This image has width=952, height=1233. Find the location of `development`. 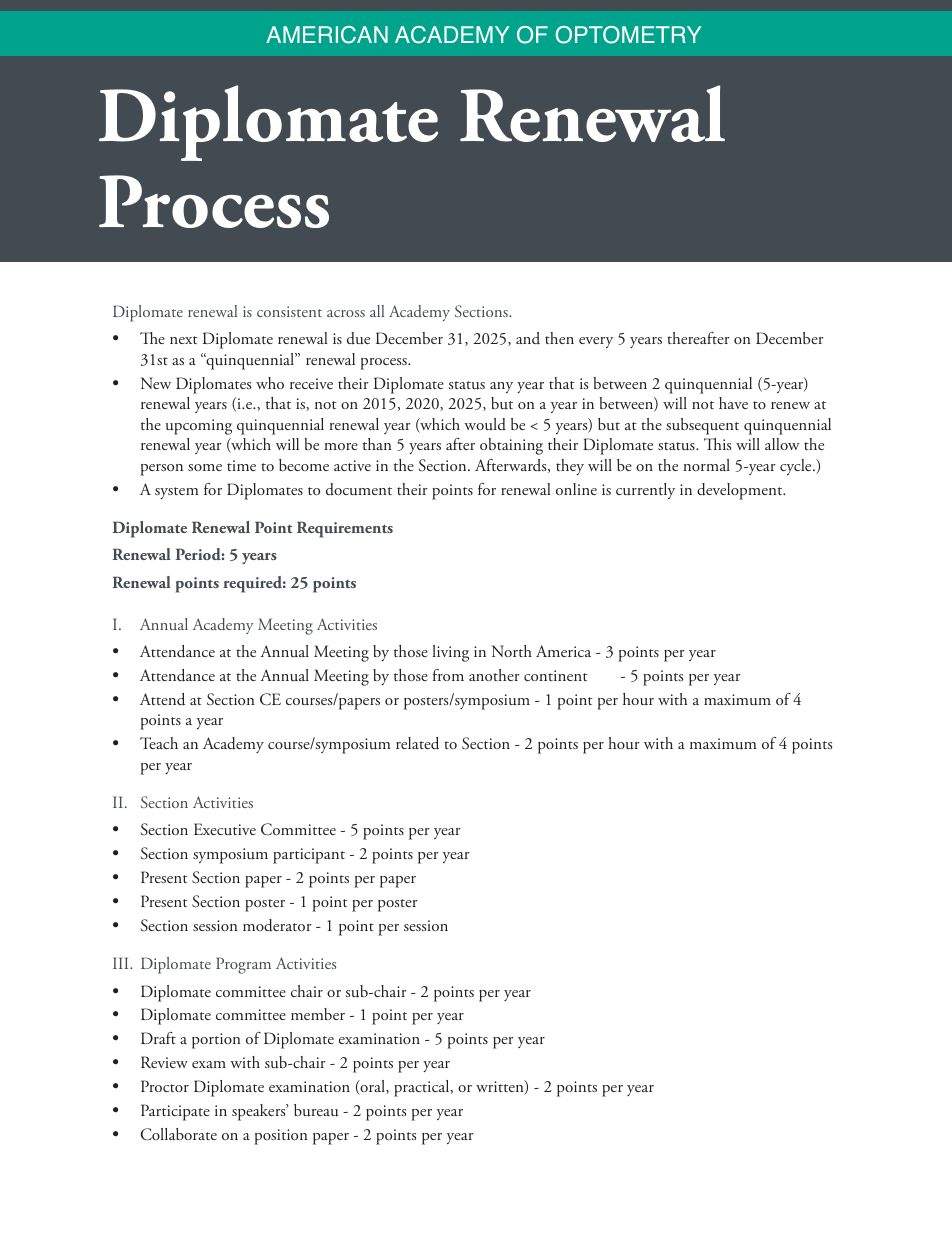

development is located at coordinates (741, 491).
